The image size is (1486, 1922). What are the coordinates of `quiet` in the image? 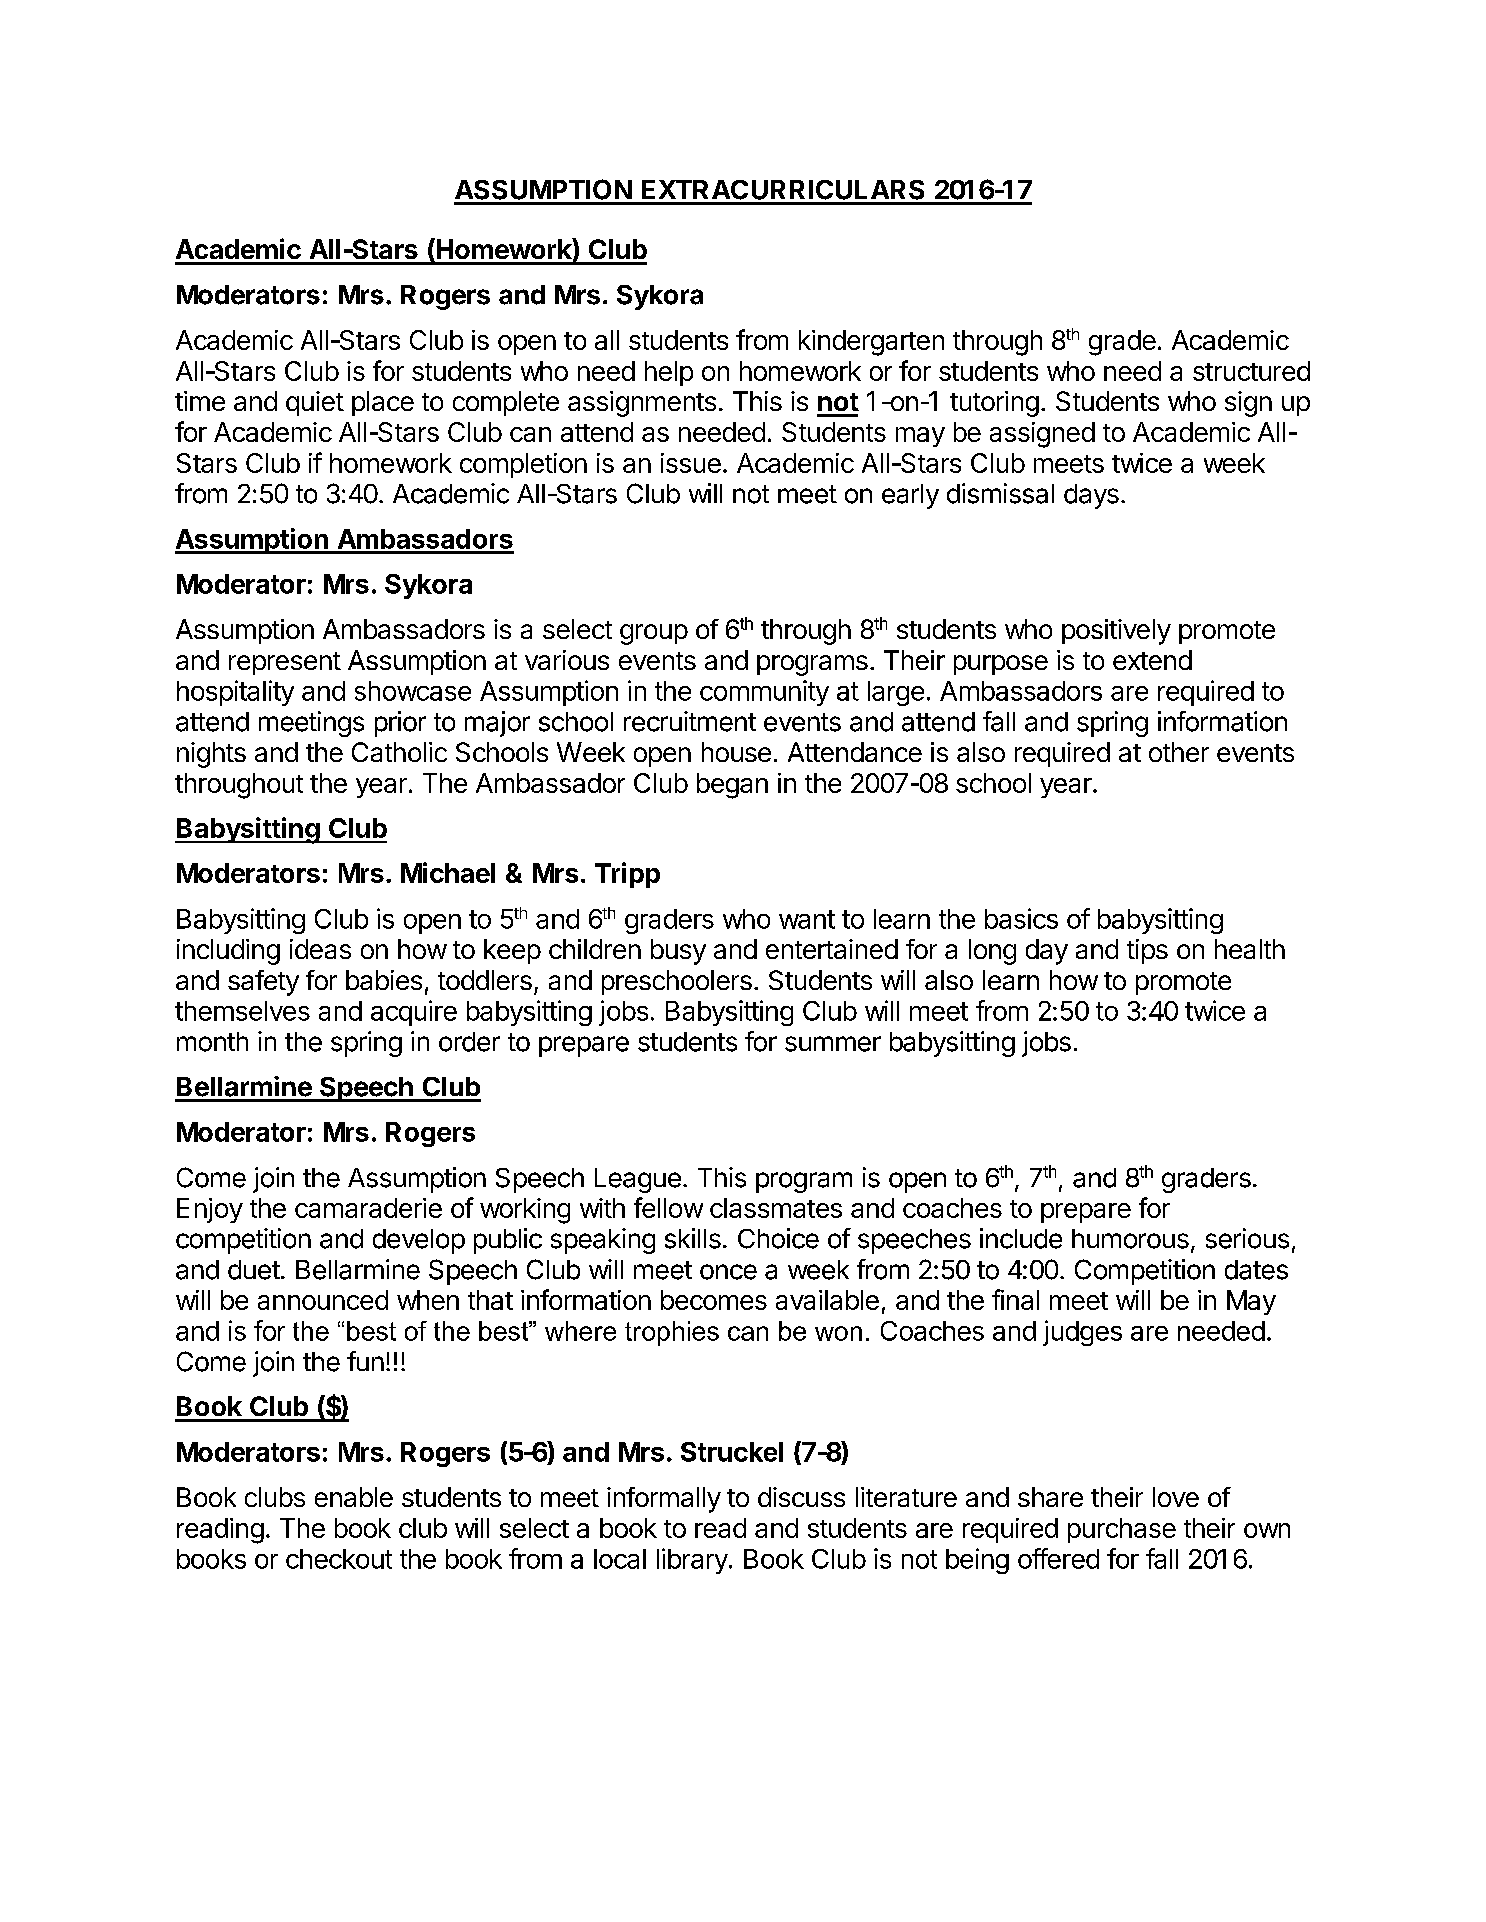 It's located at (315, 403).
